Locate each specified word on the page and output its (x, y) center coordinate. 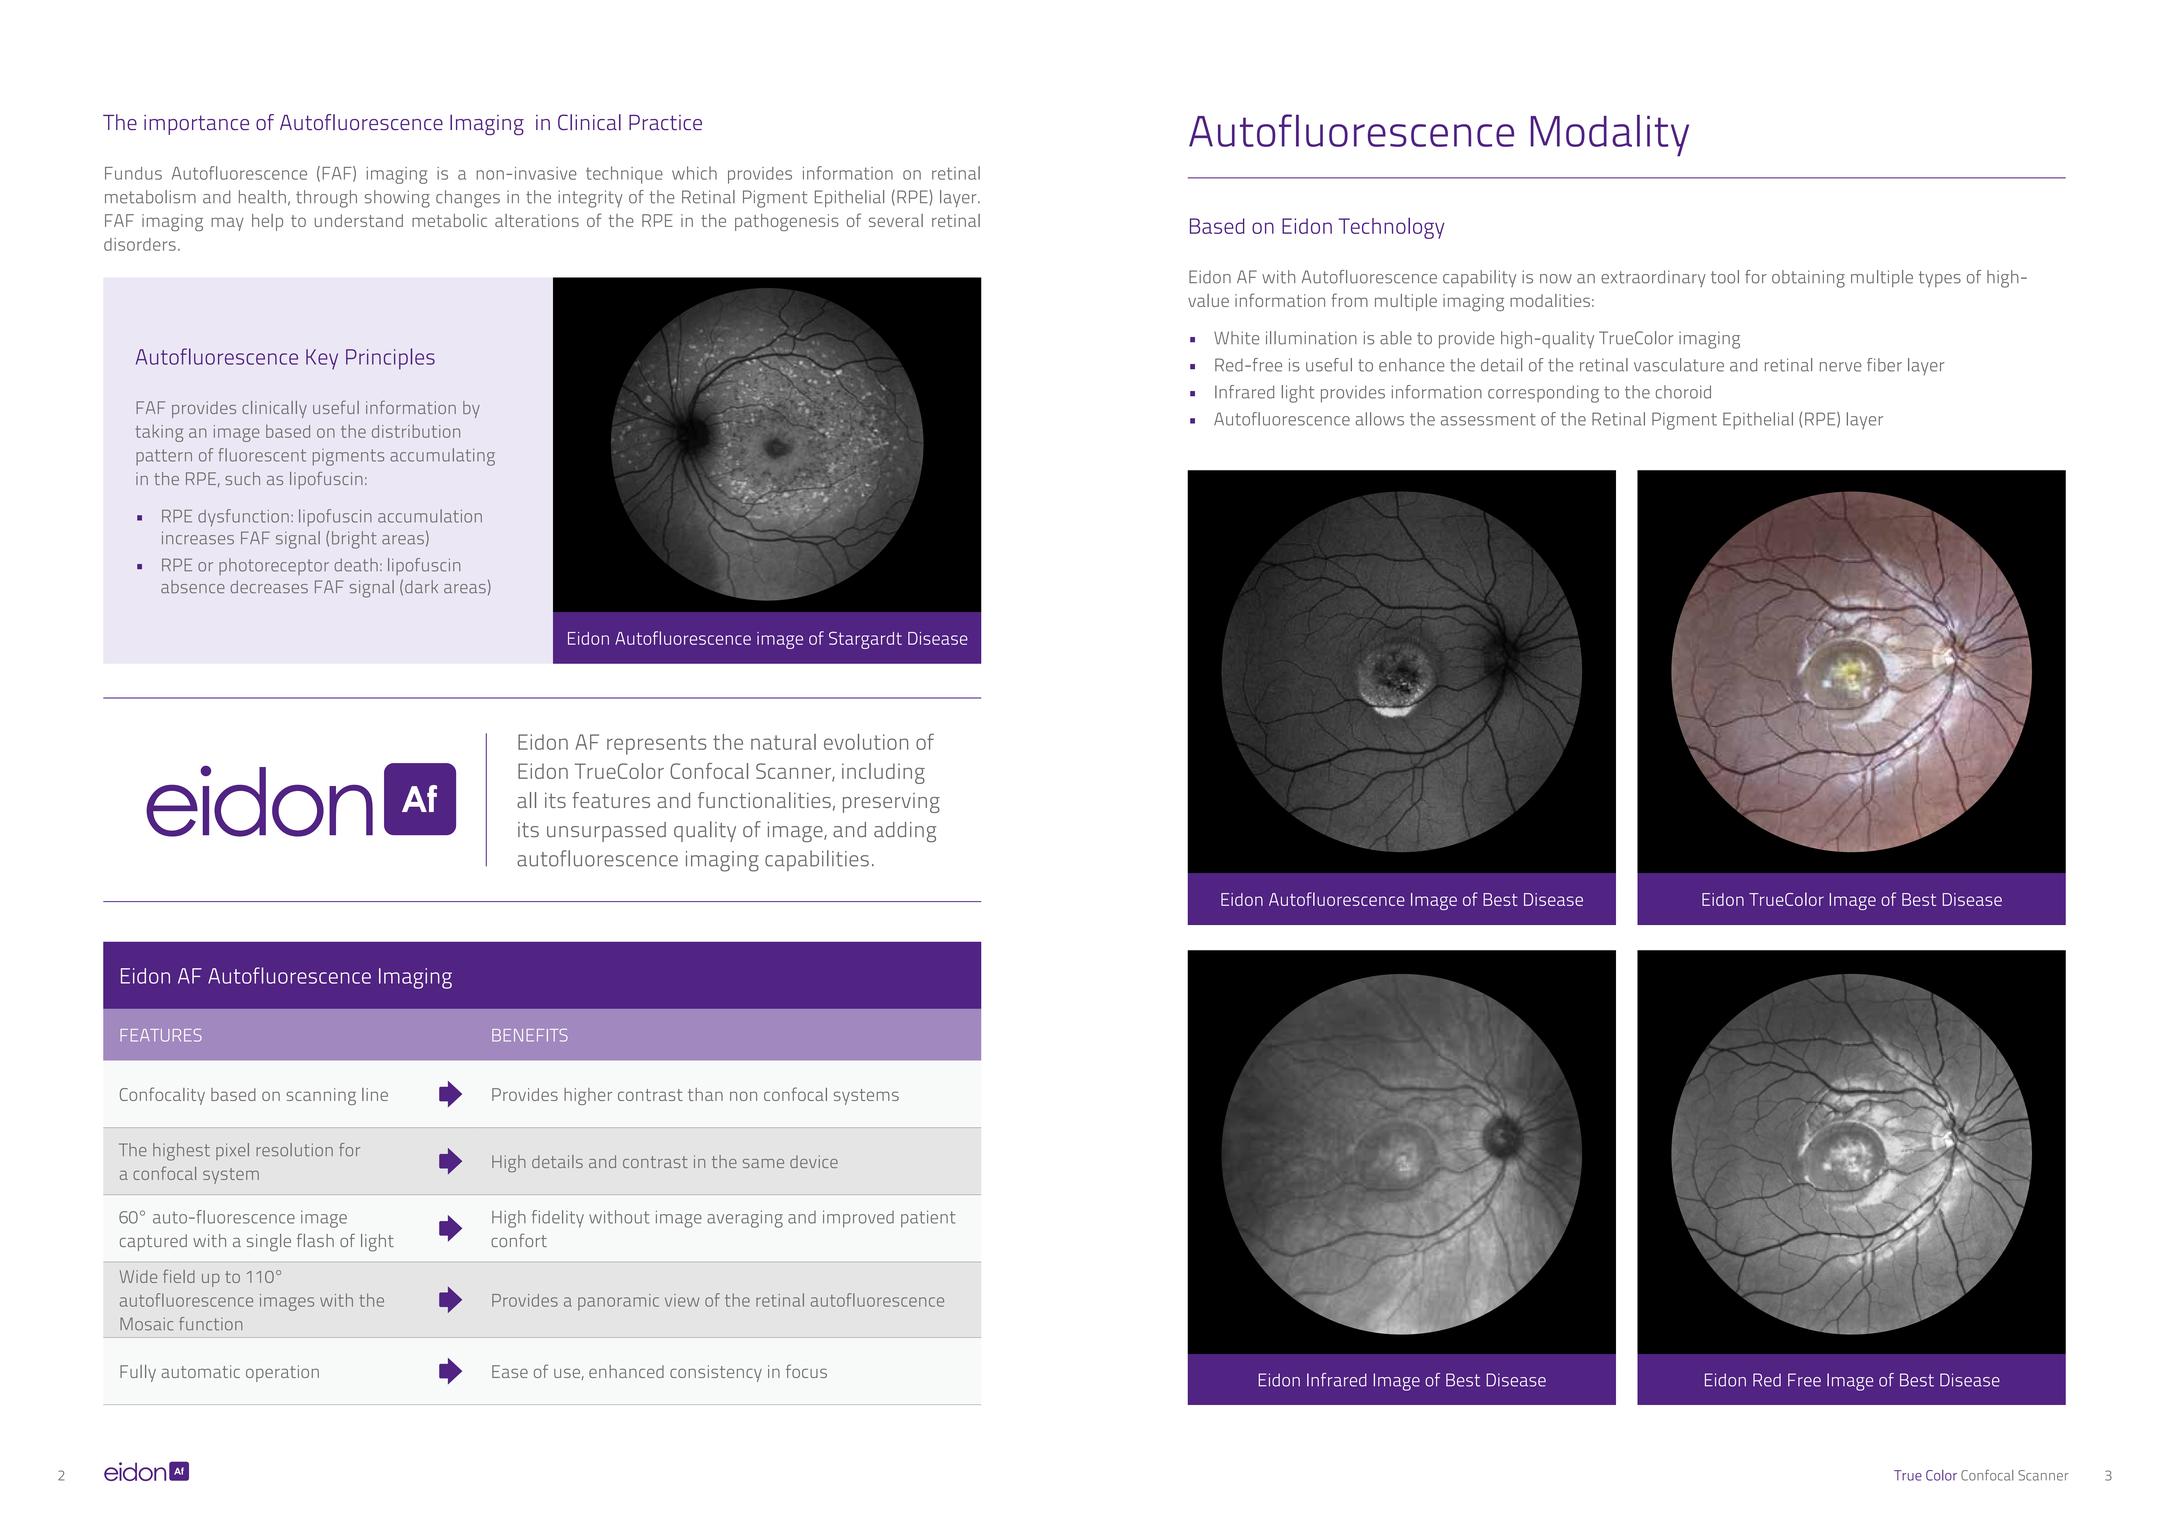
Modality (1610, 136)
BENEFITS (530, 1035)
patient (928, 1219)
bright (354, 540)
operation (282, 1373)
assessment (1488, 419)
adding (905, 832)
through (326, 199)
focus (806, 1371)
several (896, 220)
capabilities (817, 860)
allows (1379, 419)
